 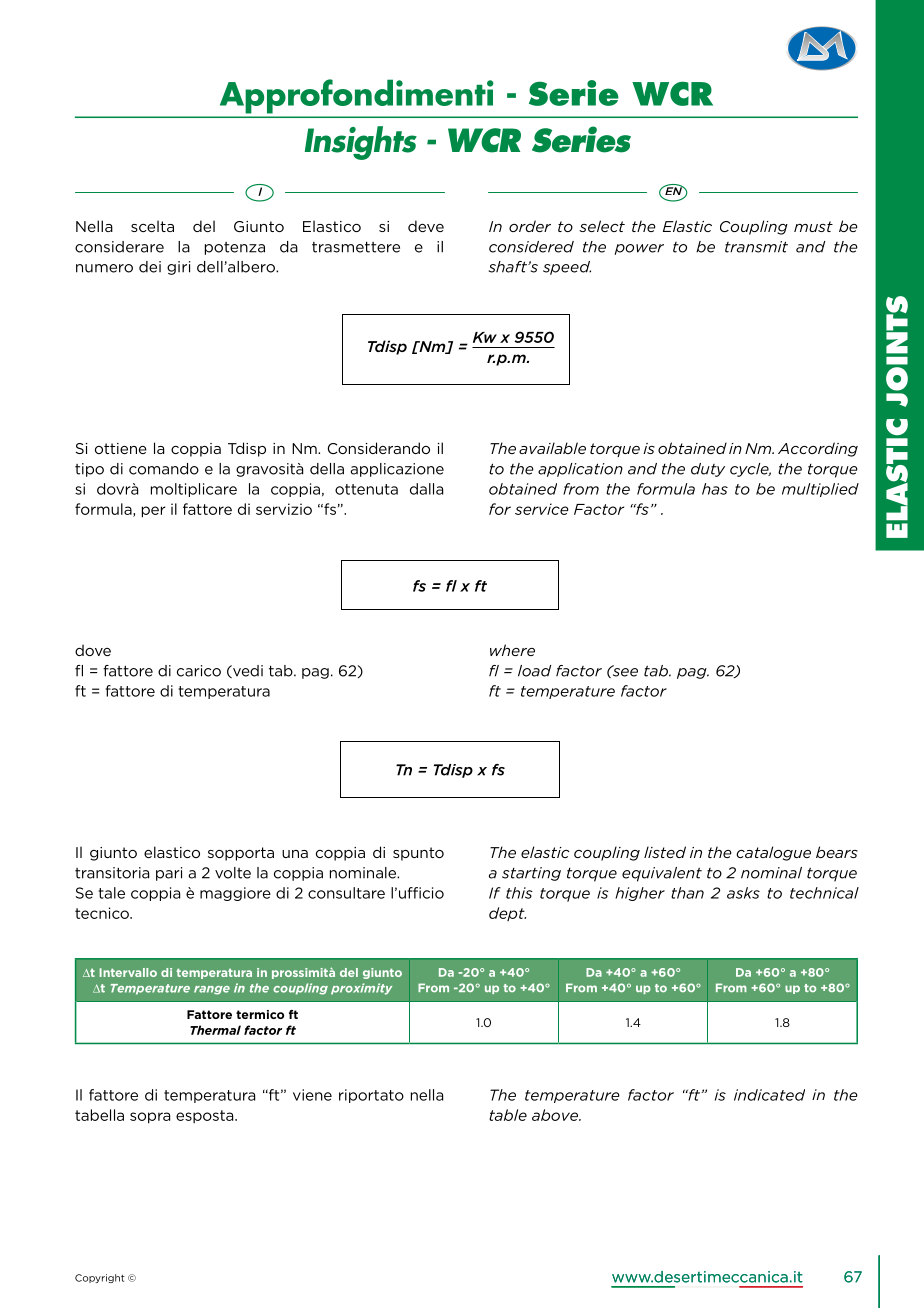 I want to click on transmit, so click(x=756, y=247).
